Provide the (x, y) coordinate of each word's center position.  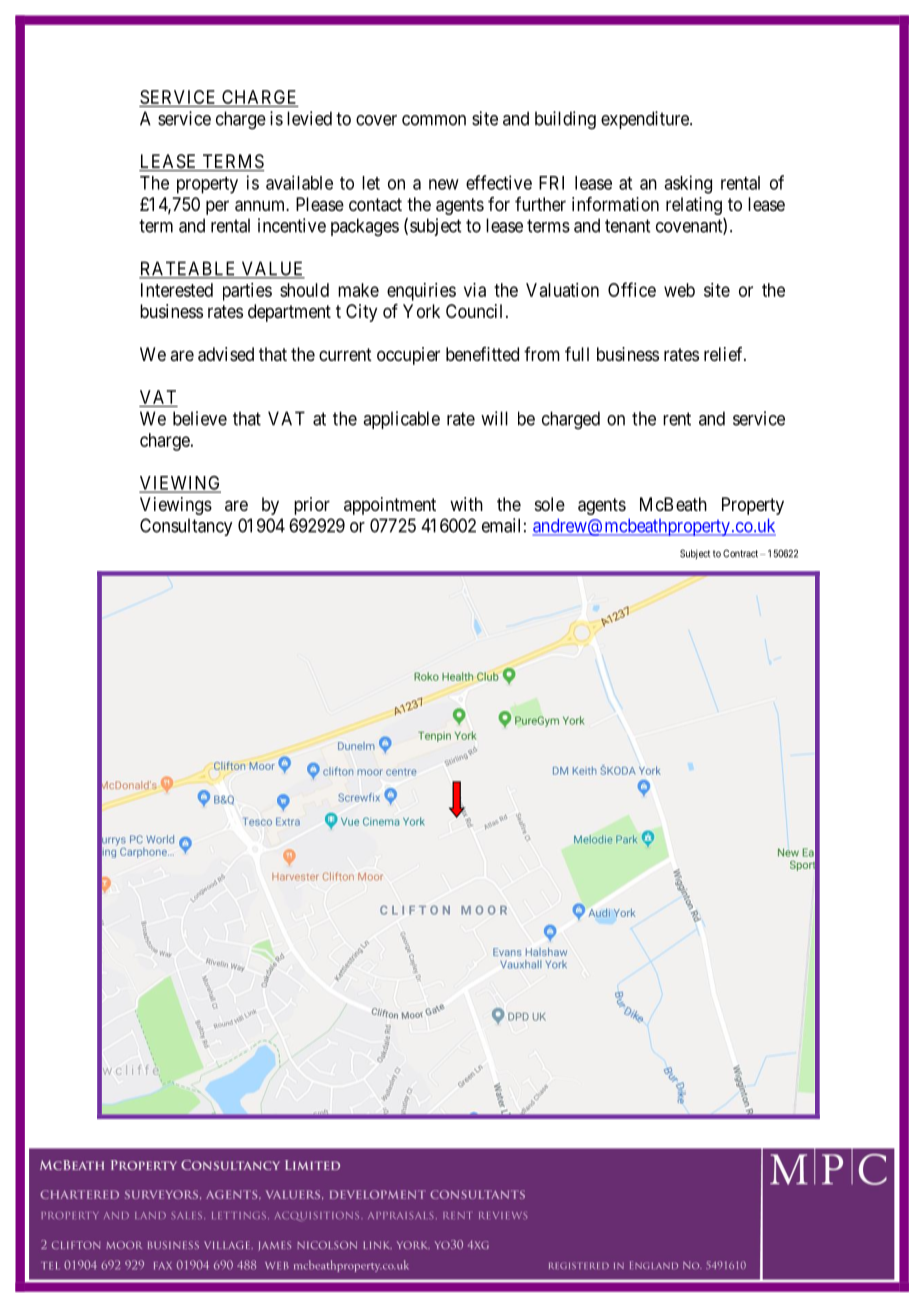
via (475, 290)
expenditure (646, 120)
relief (725, 354)
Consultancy (186, 527)
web (679, 290)
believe (200, 418)
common (434, 120)
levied (309, 118)
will (494, 418)
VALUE (272, 269)
